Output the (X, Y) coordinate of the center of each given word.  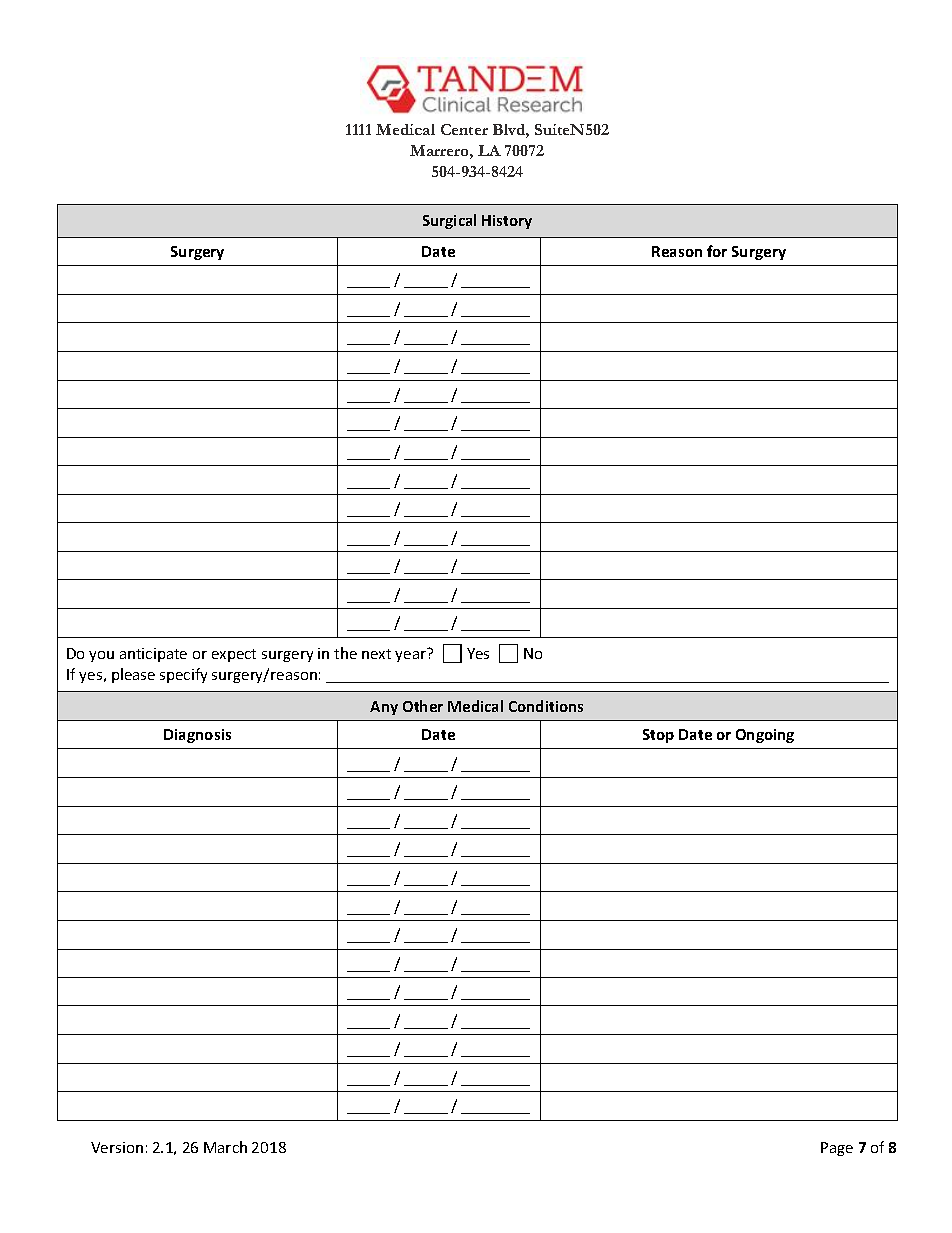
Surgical (449, 221)
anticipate (153, 655)
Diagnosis (197, 736)
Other (423, 706)
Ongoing (765, 736)
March (225, 1147)
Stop (658, 736)
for (717, 251)
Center (464, 129)
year (410, 656)
